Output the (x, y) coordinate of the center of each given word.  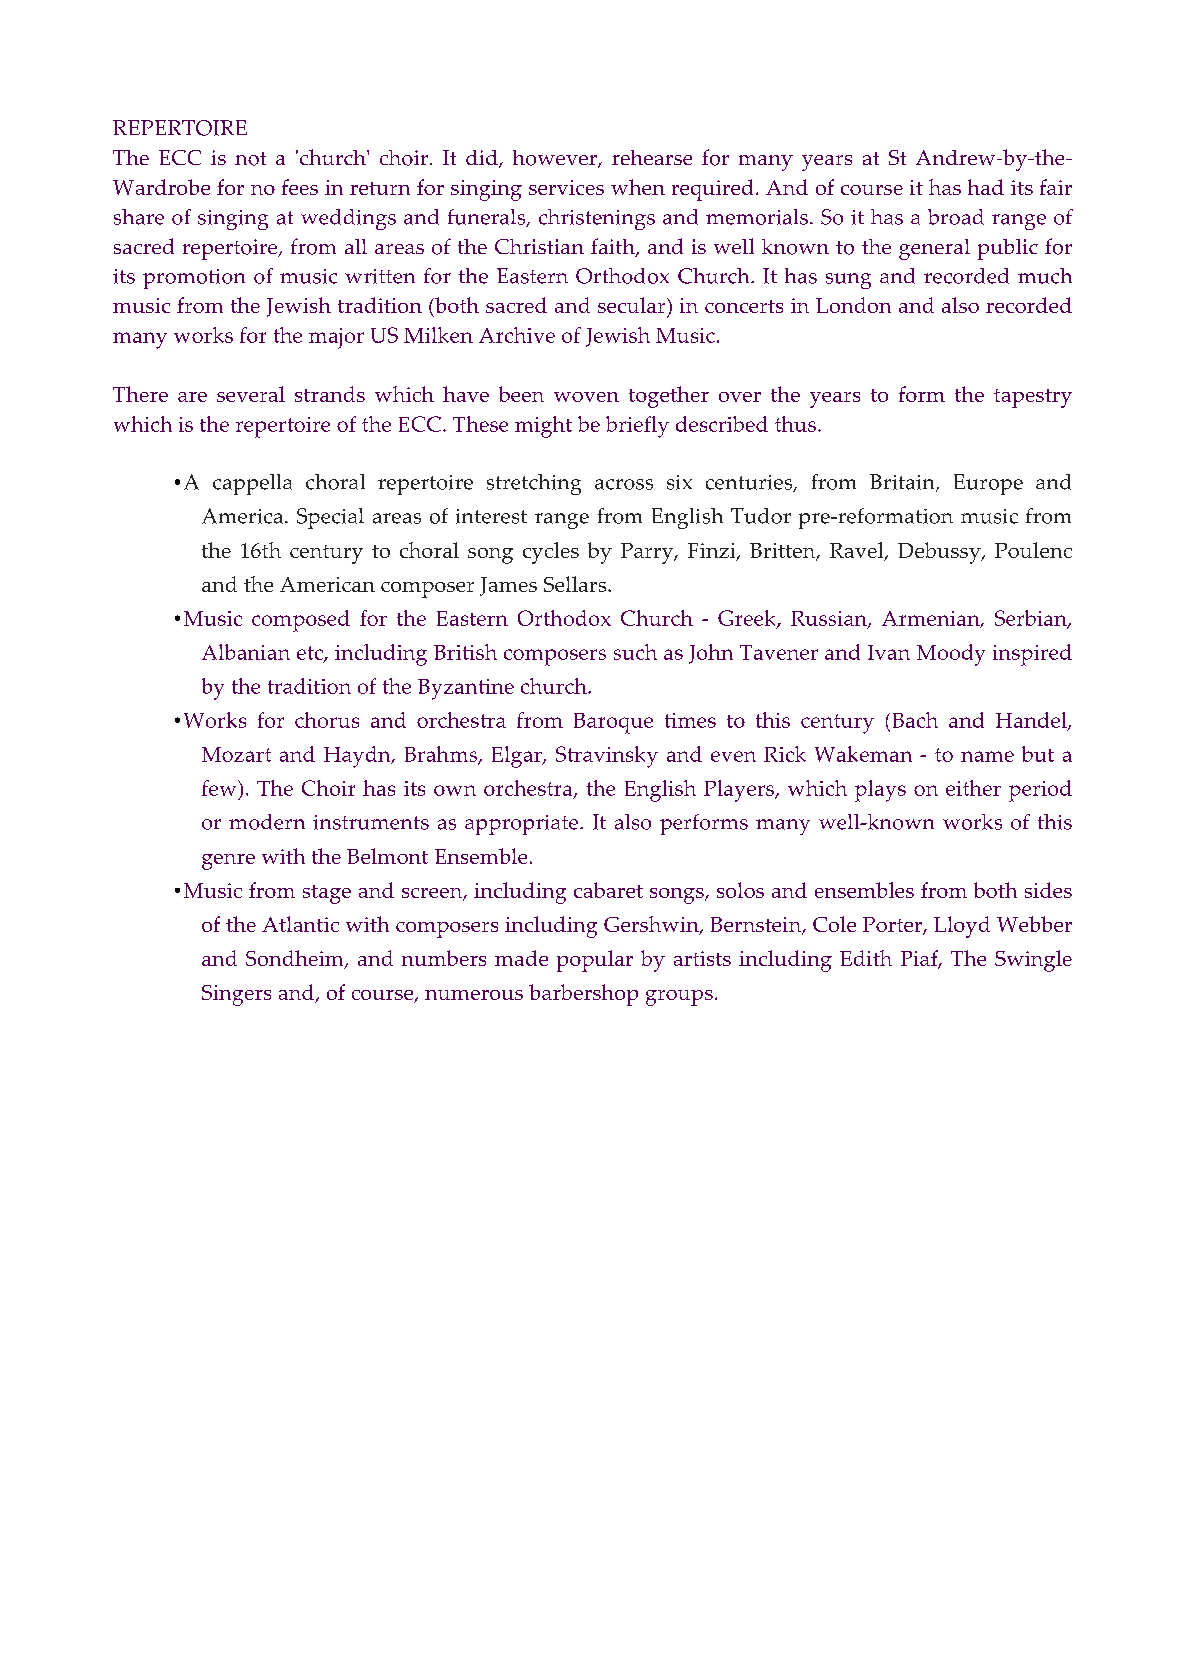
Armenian (932, 619)
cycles (551, 553)
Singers (236, 995)
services (566, 187)
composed (301, 621)
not (250, 159)
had (986, 187)
